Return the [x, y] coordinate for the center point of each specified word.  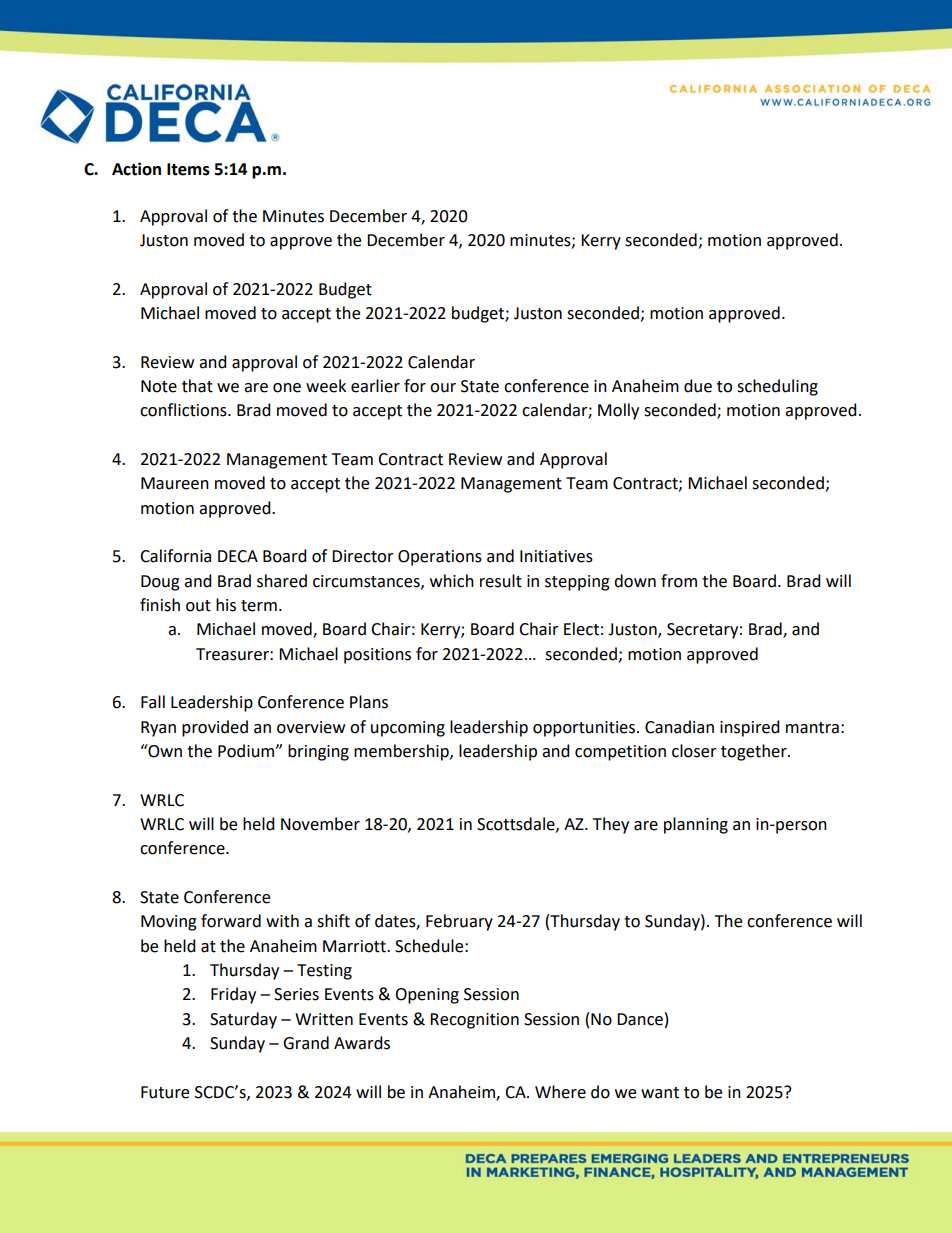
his [226, 605]
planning [696, 825]
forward [231, 921]
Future [165, 1092]
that [197, 386]
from [679, 581]
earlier [375, 386]
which [452, 581]
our [443, 388]
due [698, 386]
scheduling [777, 387]
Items [188, 169]
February [459, 922]
